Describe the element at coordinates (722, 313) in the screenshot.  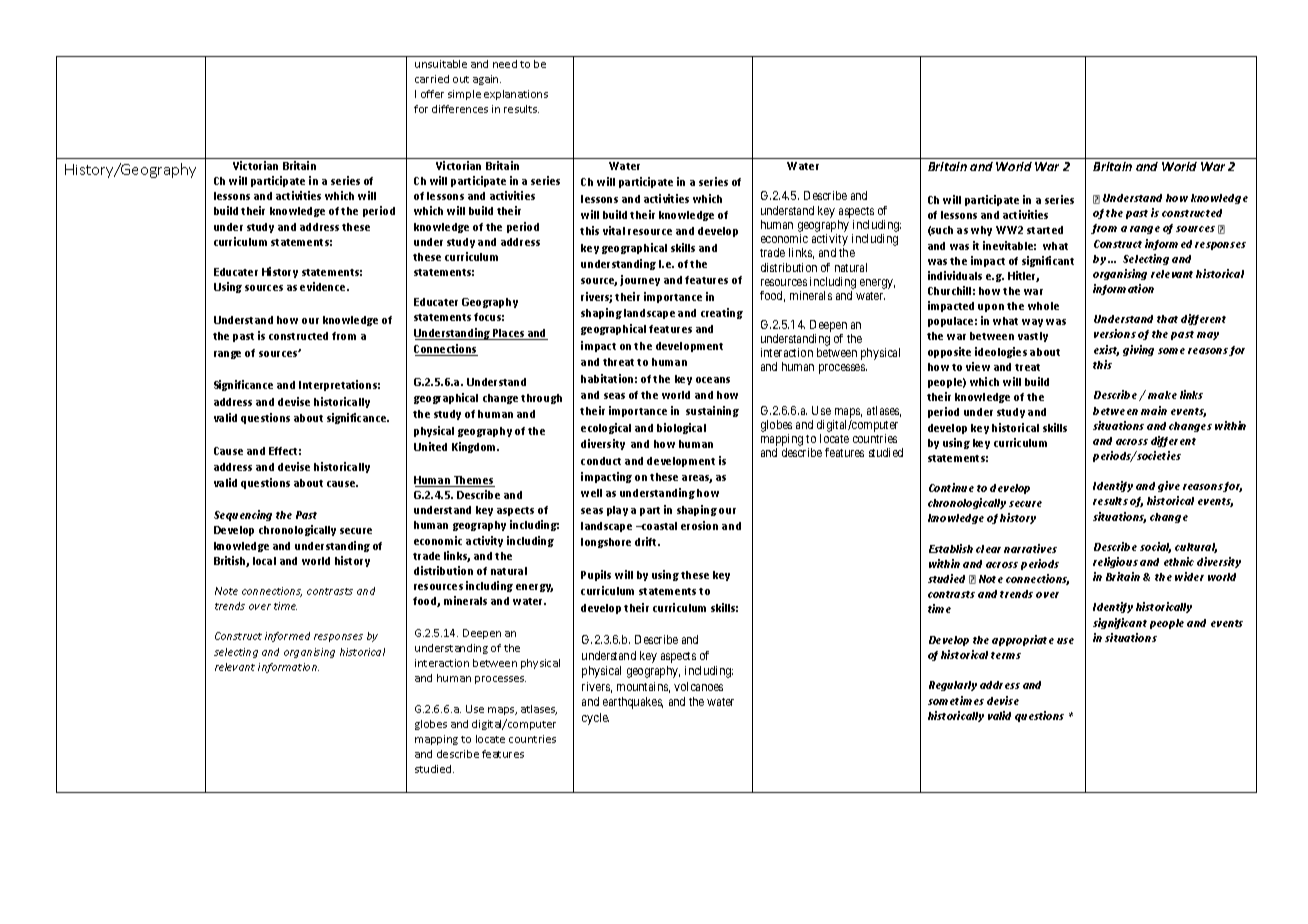
I see `creating` at that location.
